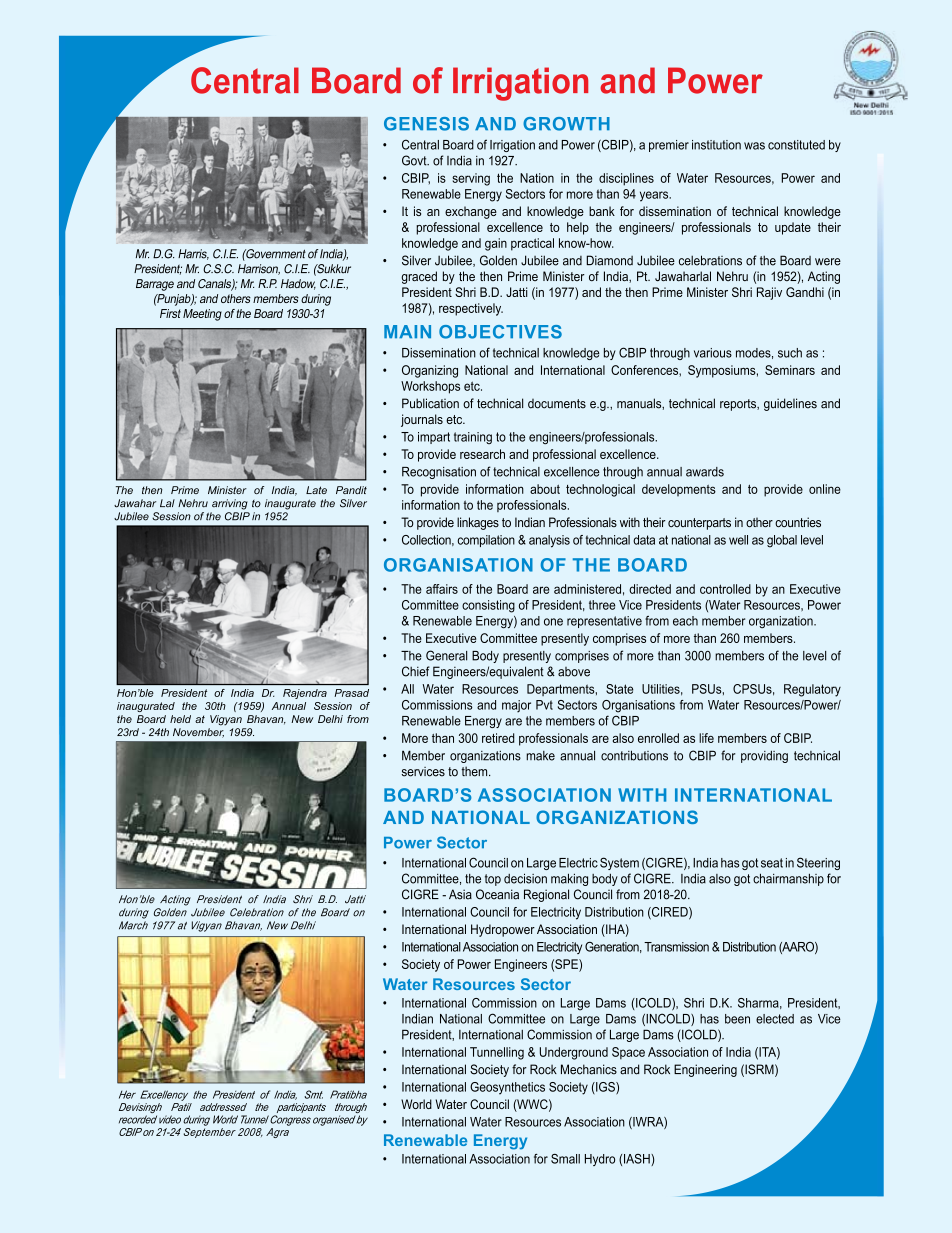 Image resolution: width=952 pixels, height=1233 pixels. Describe the element at coordinates (685, 621) in the document. I see `each` at that location.
